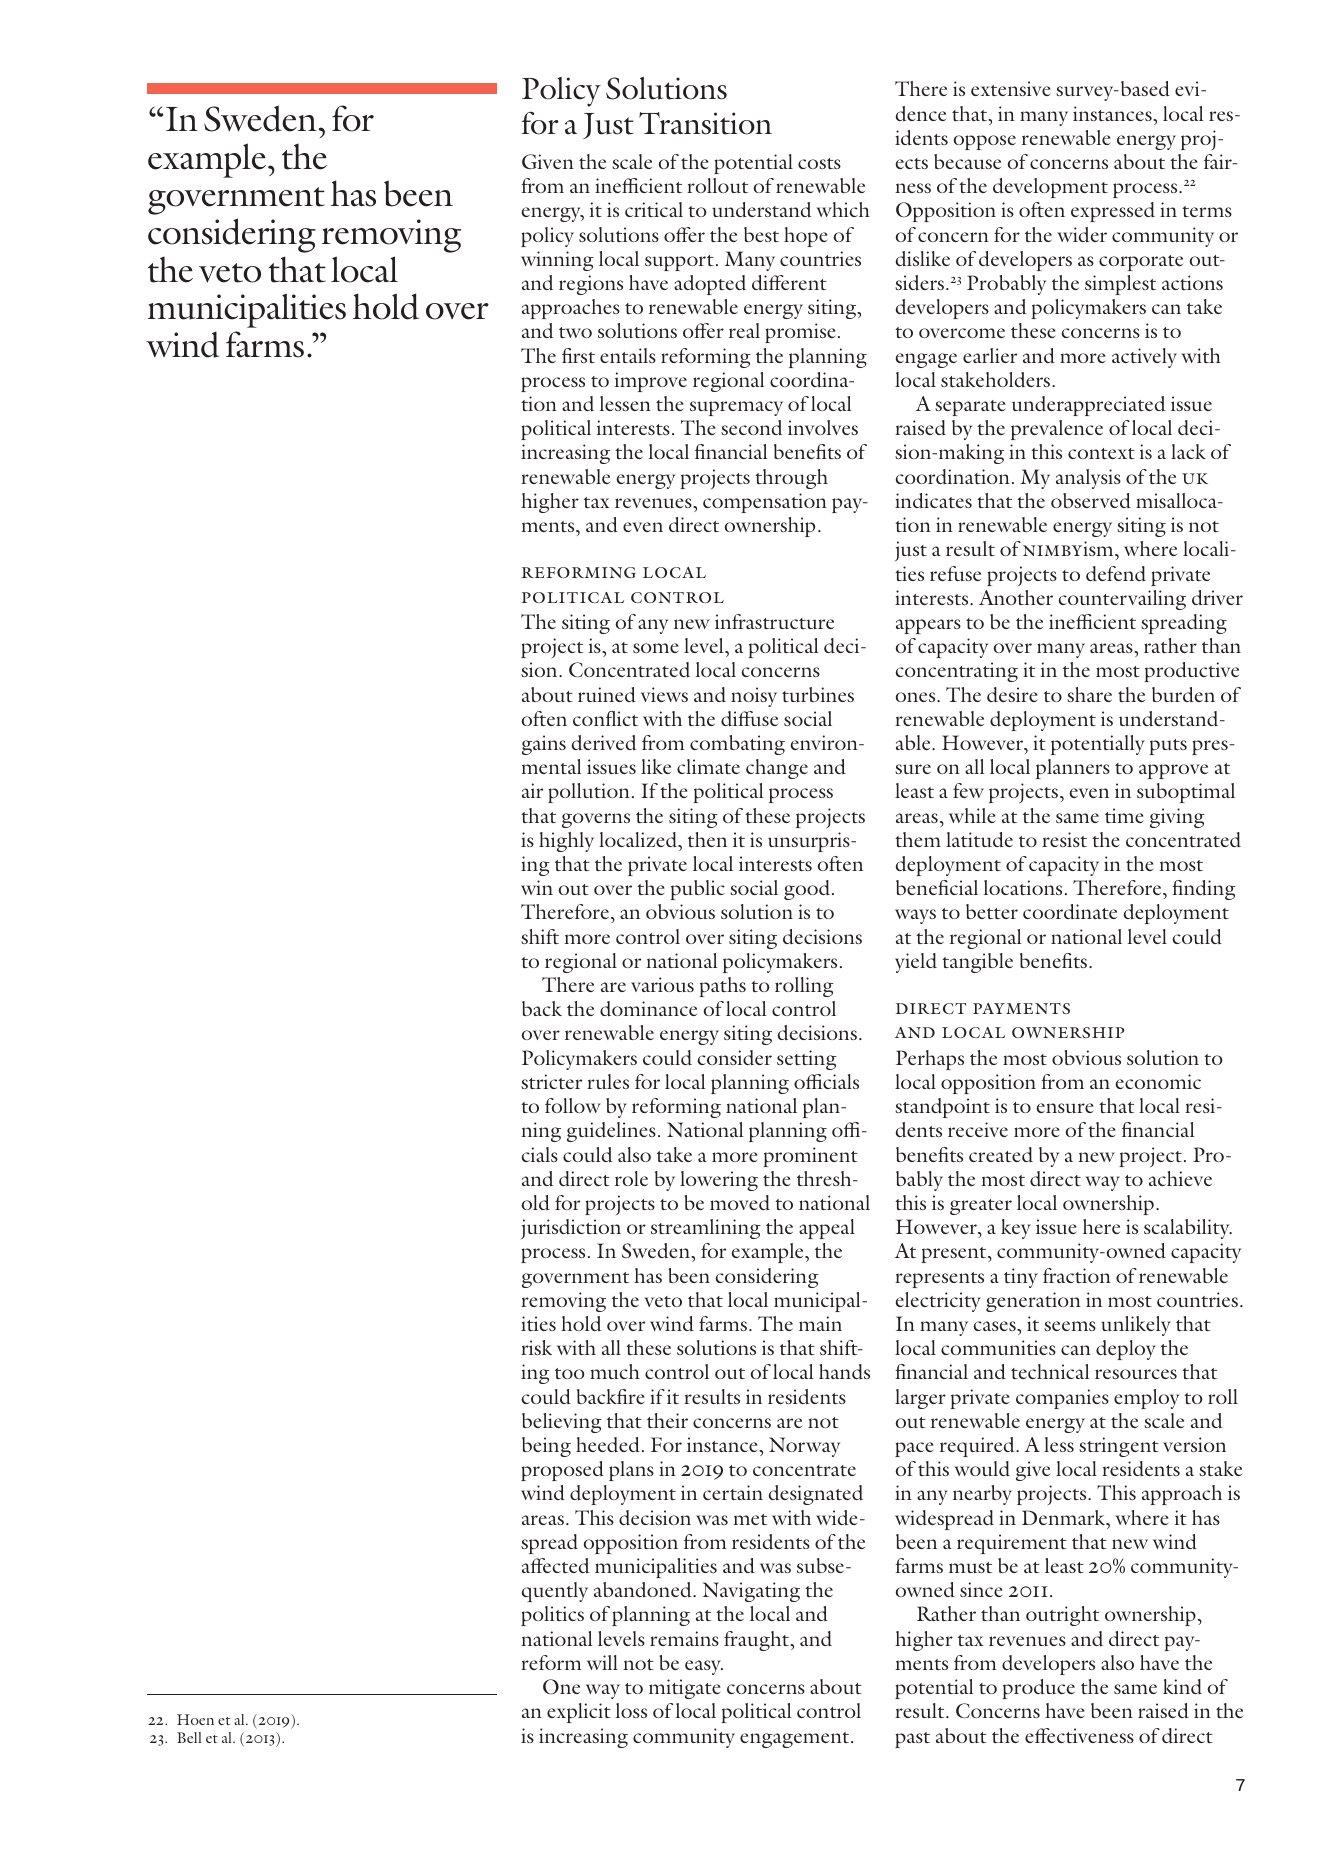 Image resolution: width=1318 pixels, height=1864 pixels. Describe the element at coordinates (189, 1737) in the document. I see `Bell` at that location.
